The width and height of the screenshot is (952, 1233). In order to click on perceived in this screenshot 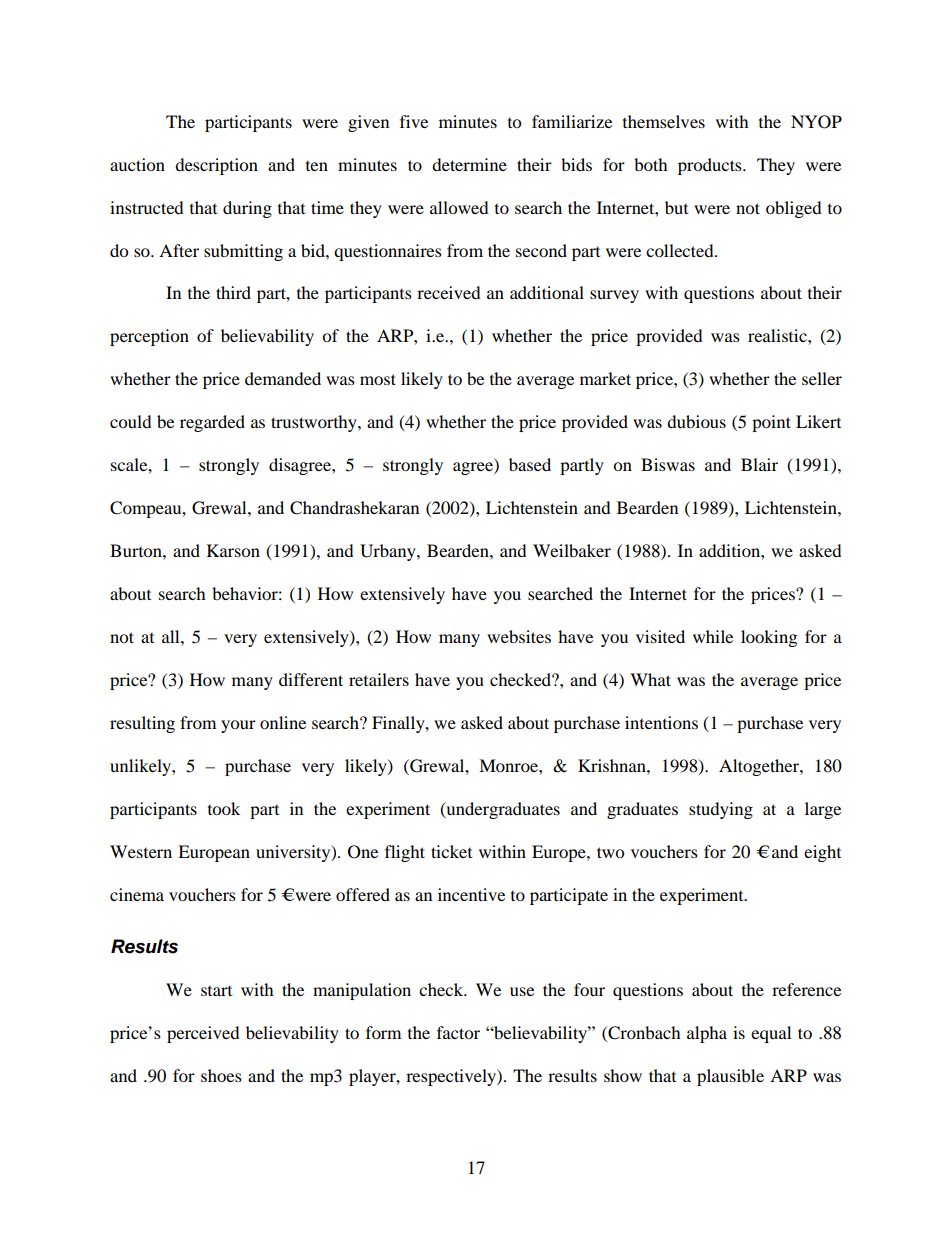, I will do `click(203, 1034)`.
